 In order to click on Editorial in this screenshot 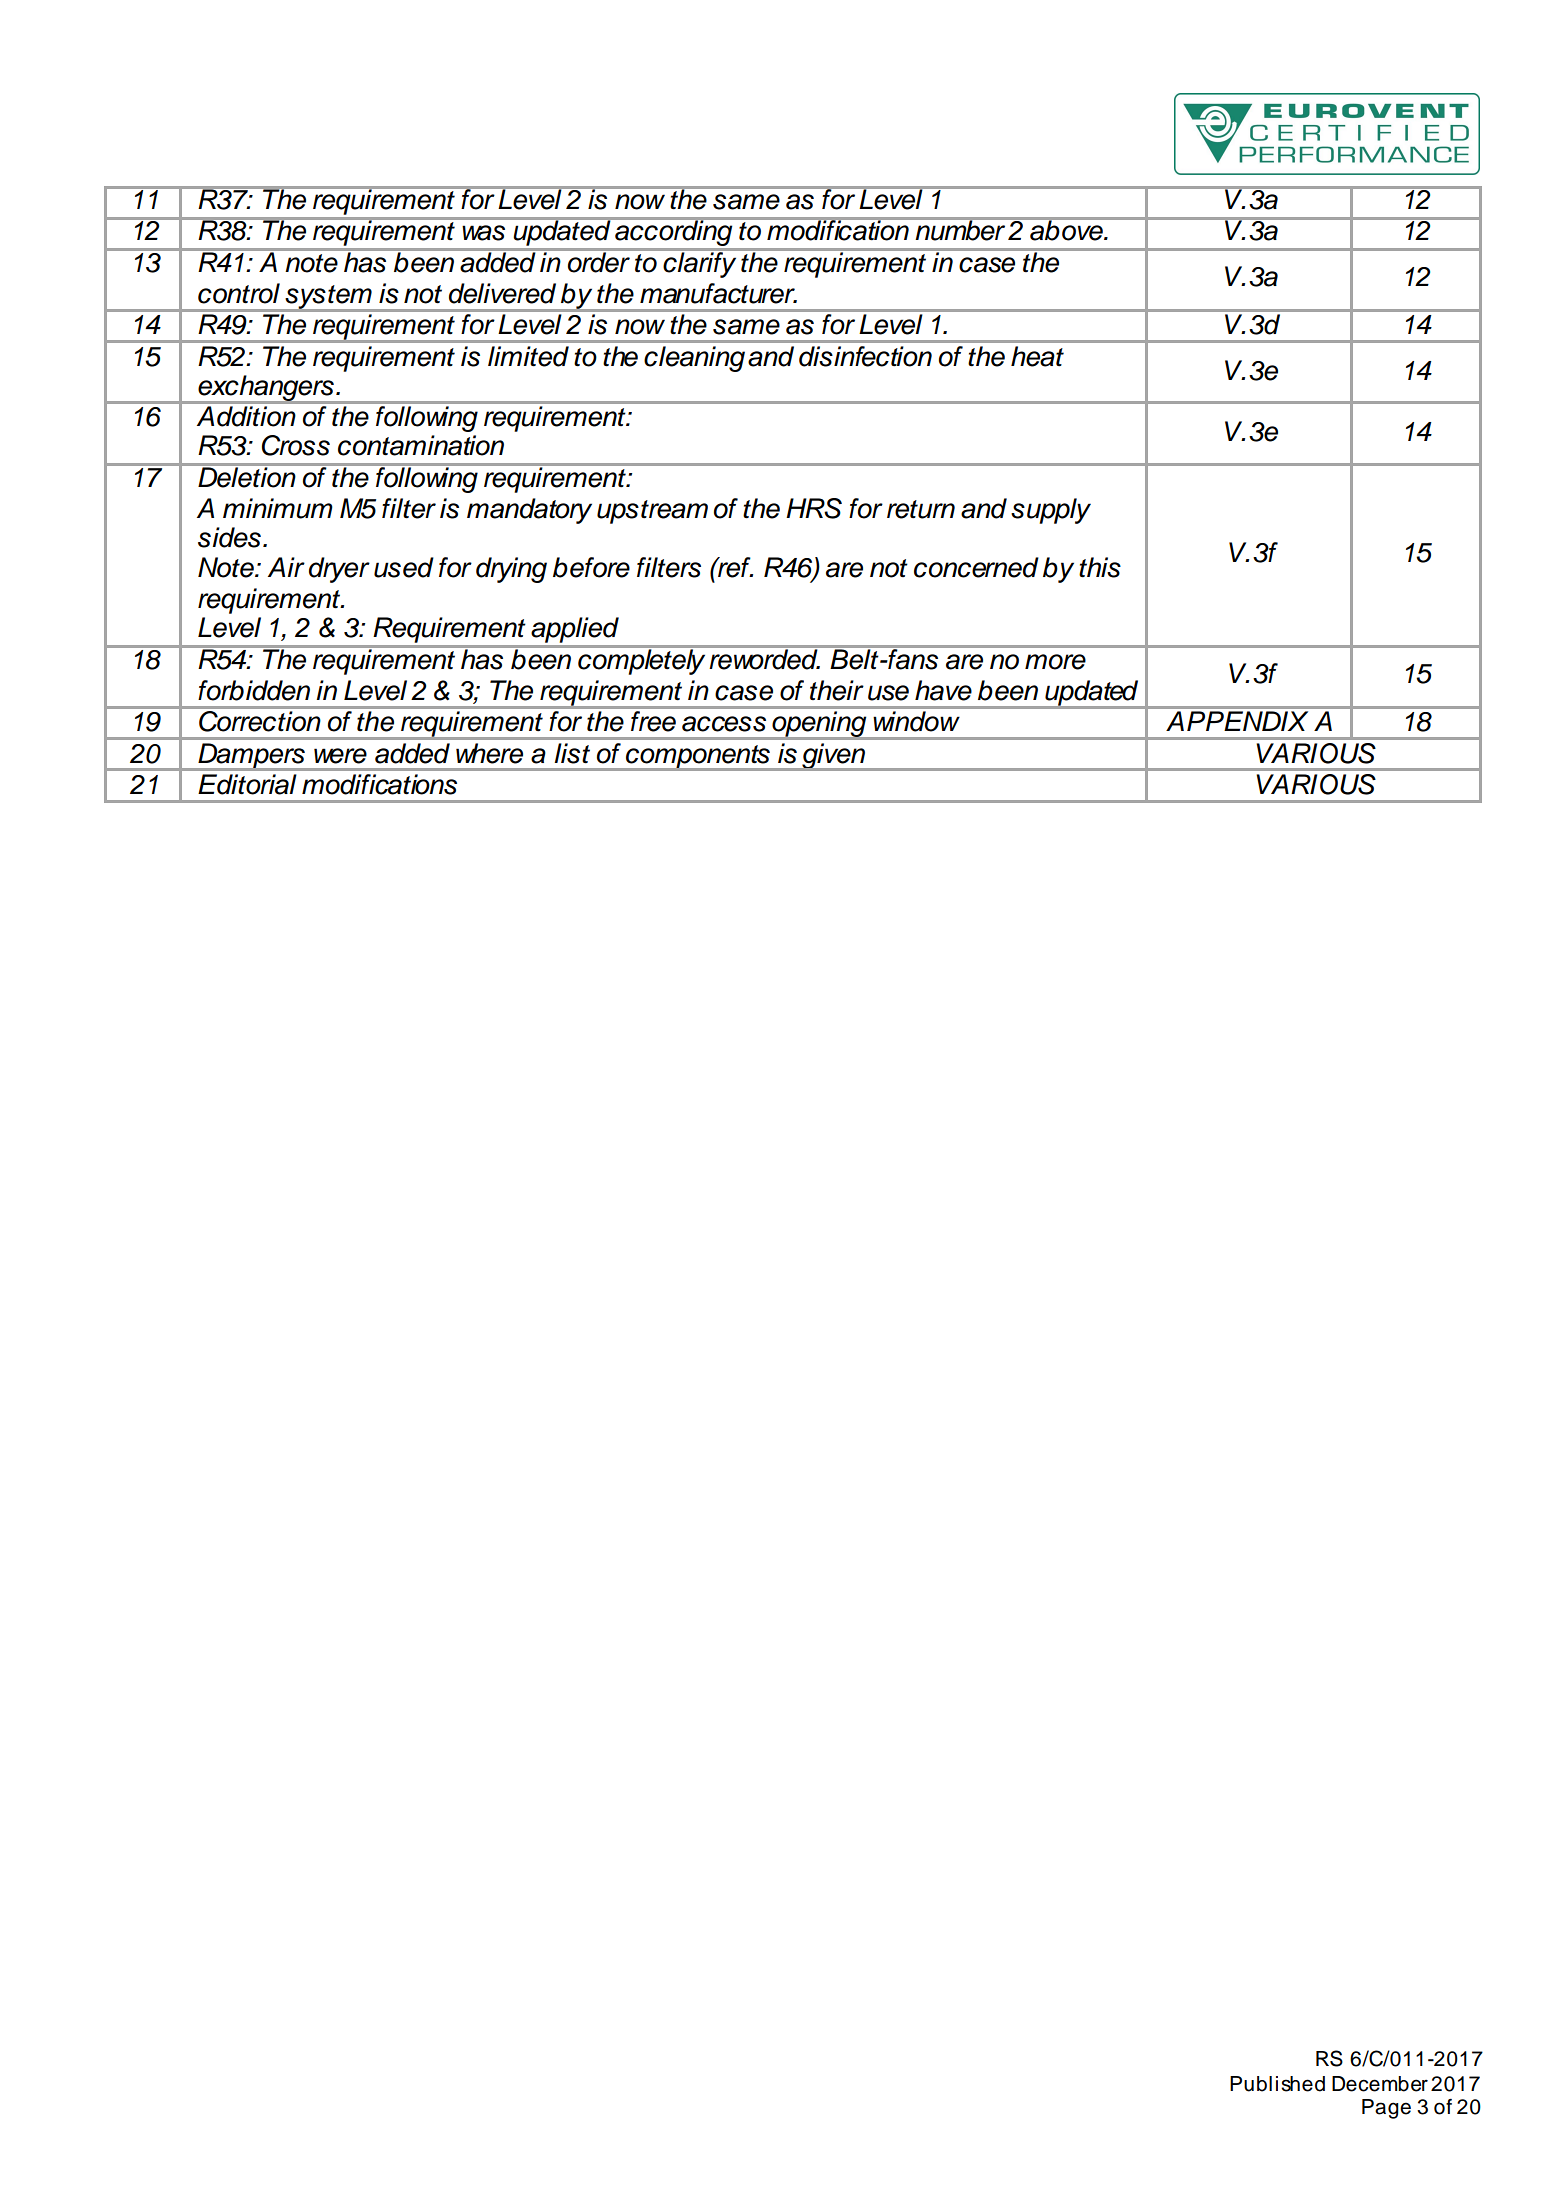, I will do `click(247, 784)`.
